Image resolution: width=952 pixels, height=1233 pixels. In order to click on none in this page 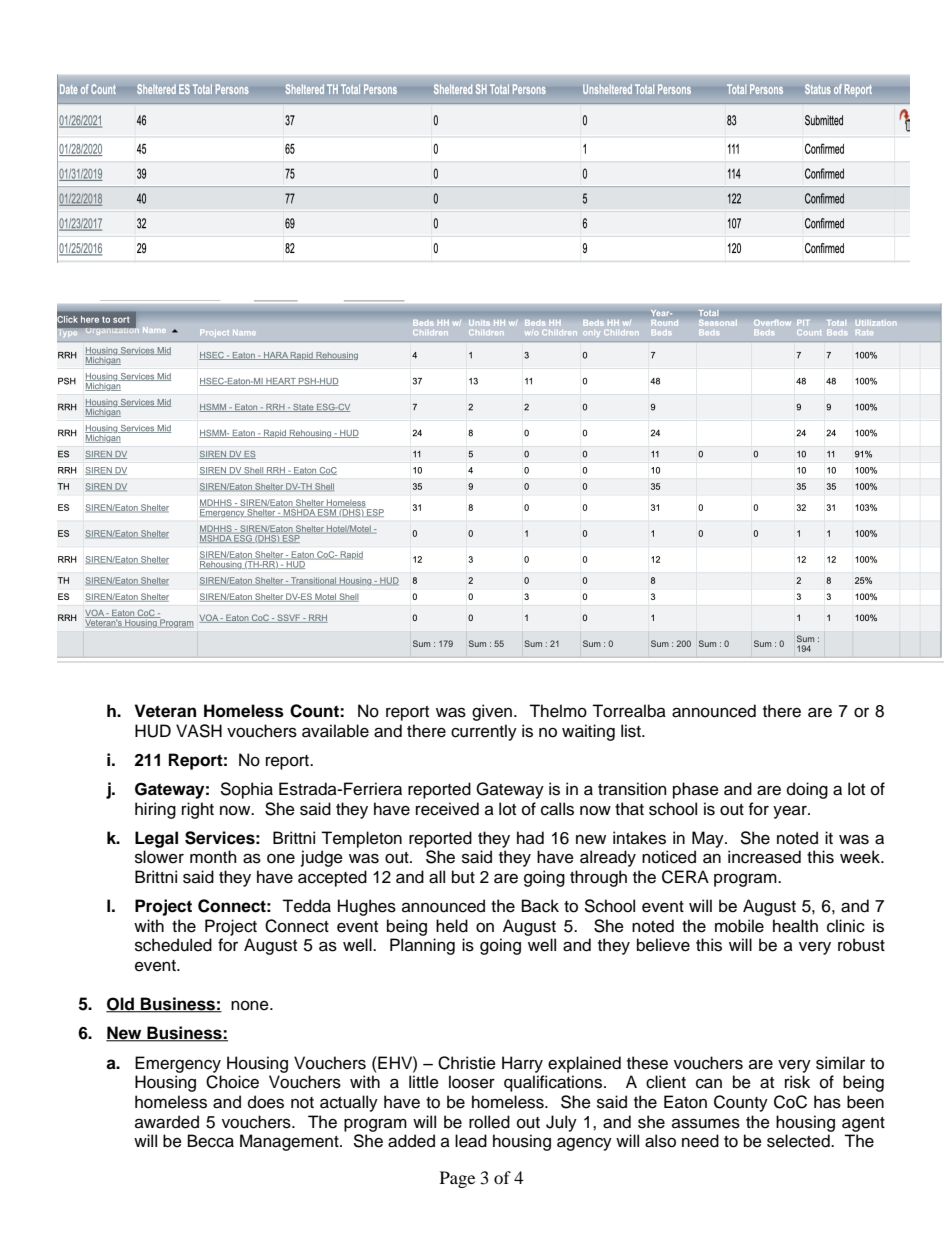, I will do `click(251, 1005)`.
